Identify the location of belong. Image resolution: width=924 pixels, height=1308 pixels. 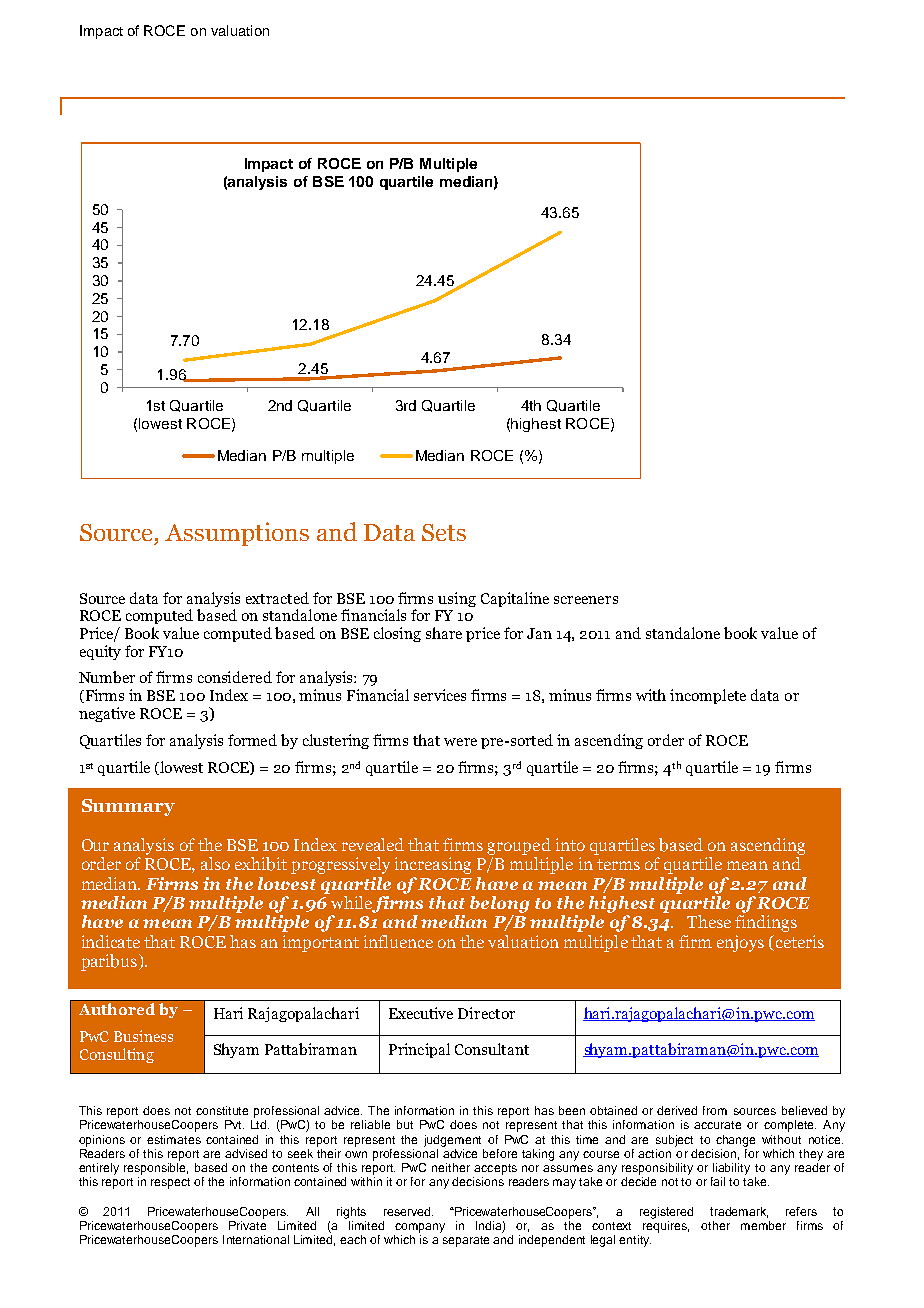
(500, 904).
